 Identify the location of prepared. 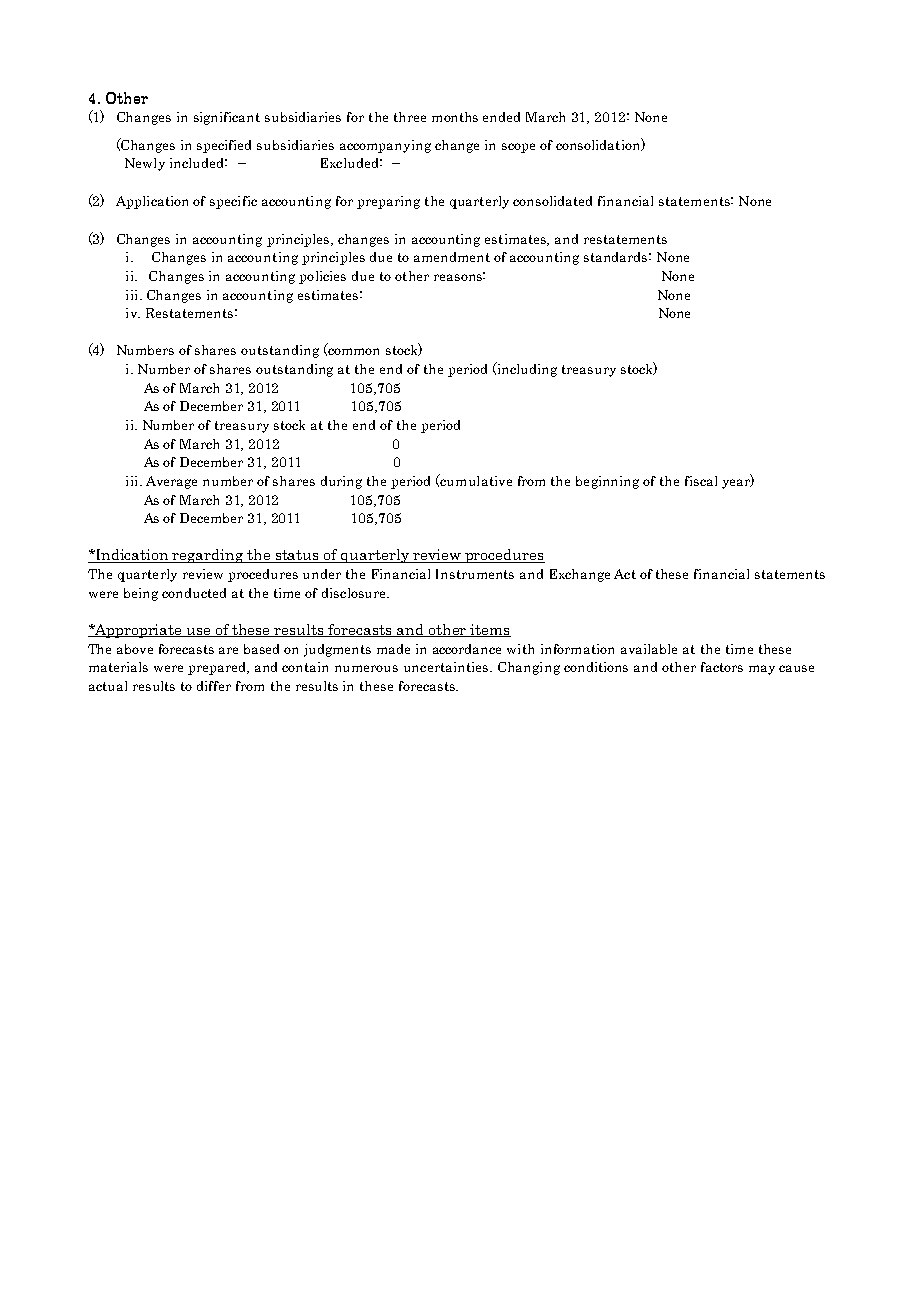
(218, 668).
